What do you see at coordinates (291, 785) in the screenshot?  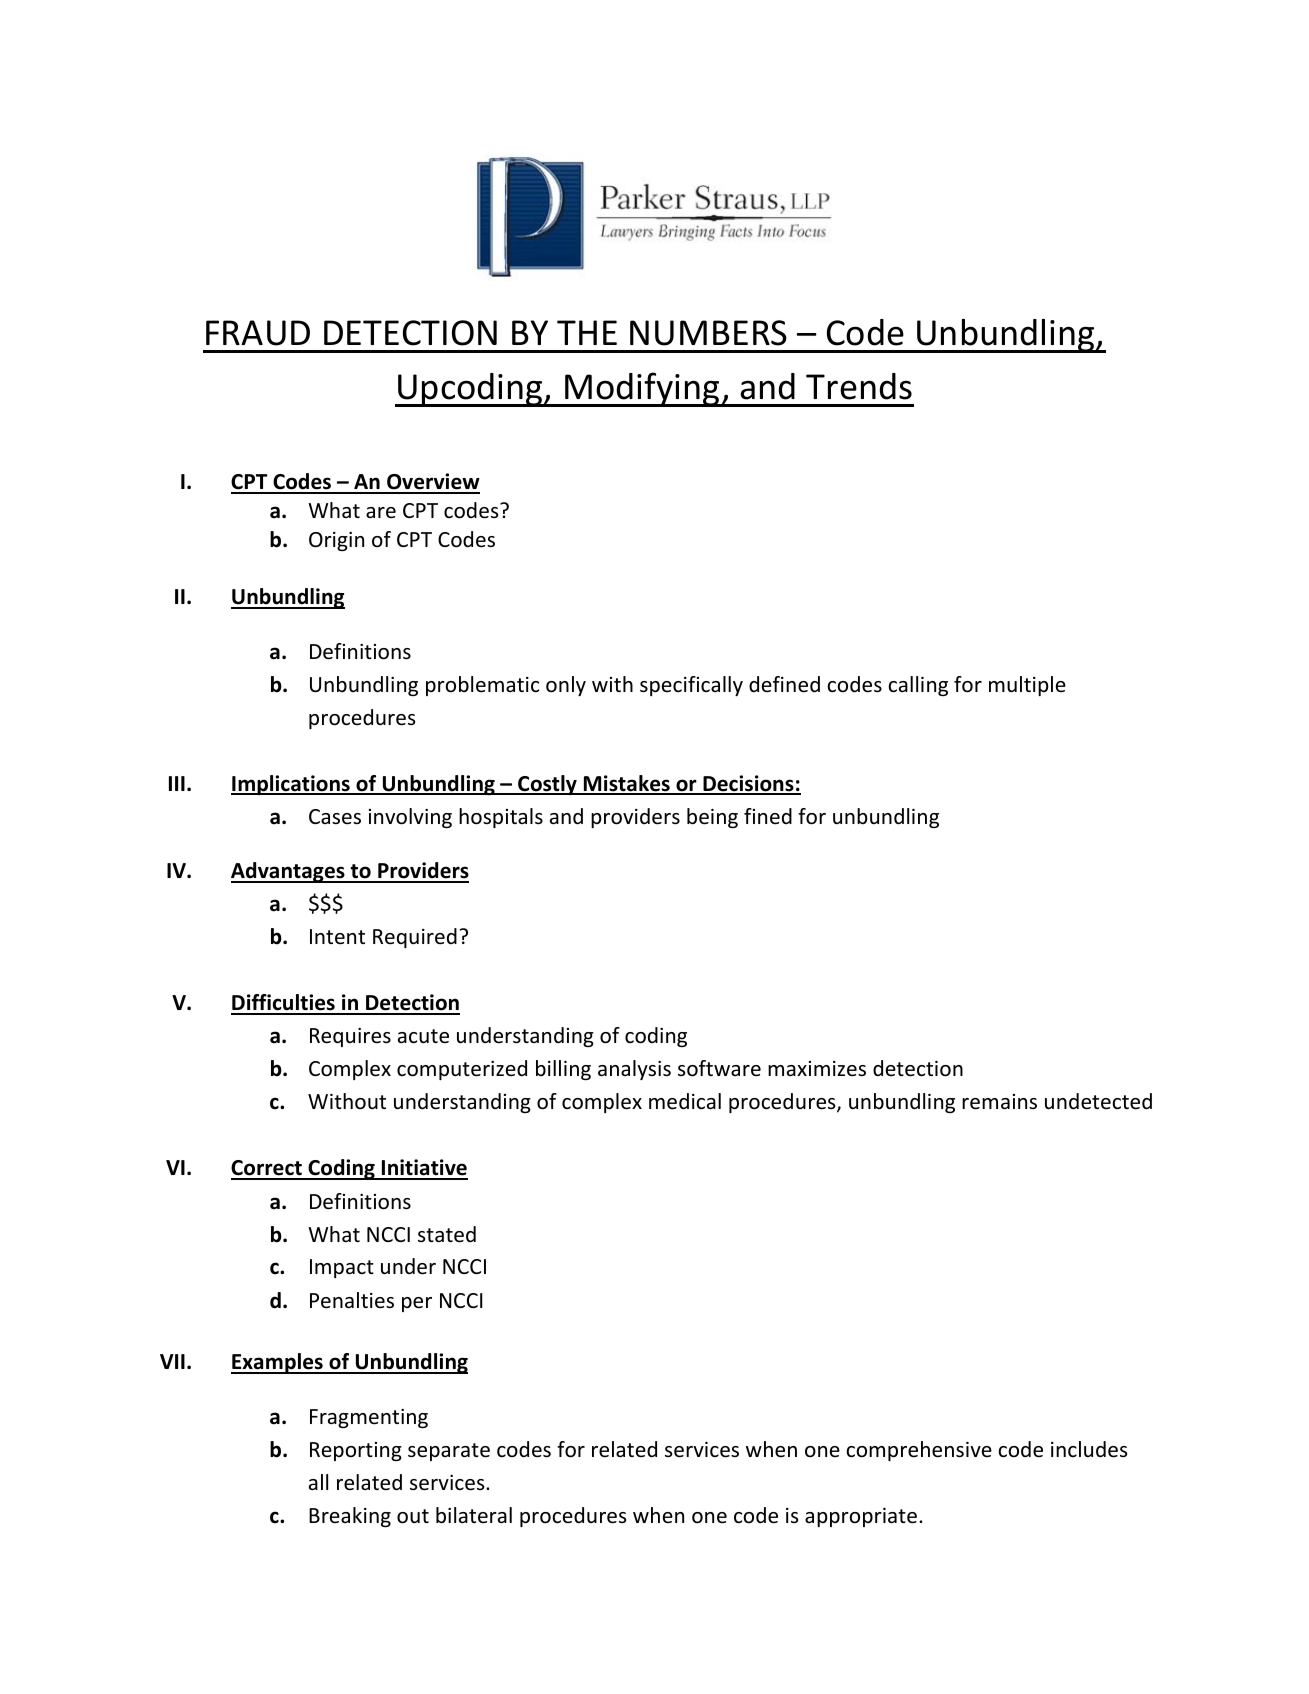 I see `Implications` at bounding box center [291, 785].
